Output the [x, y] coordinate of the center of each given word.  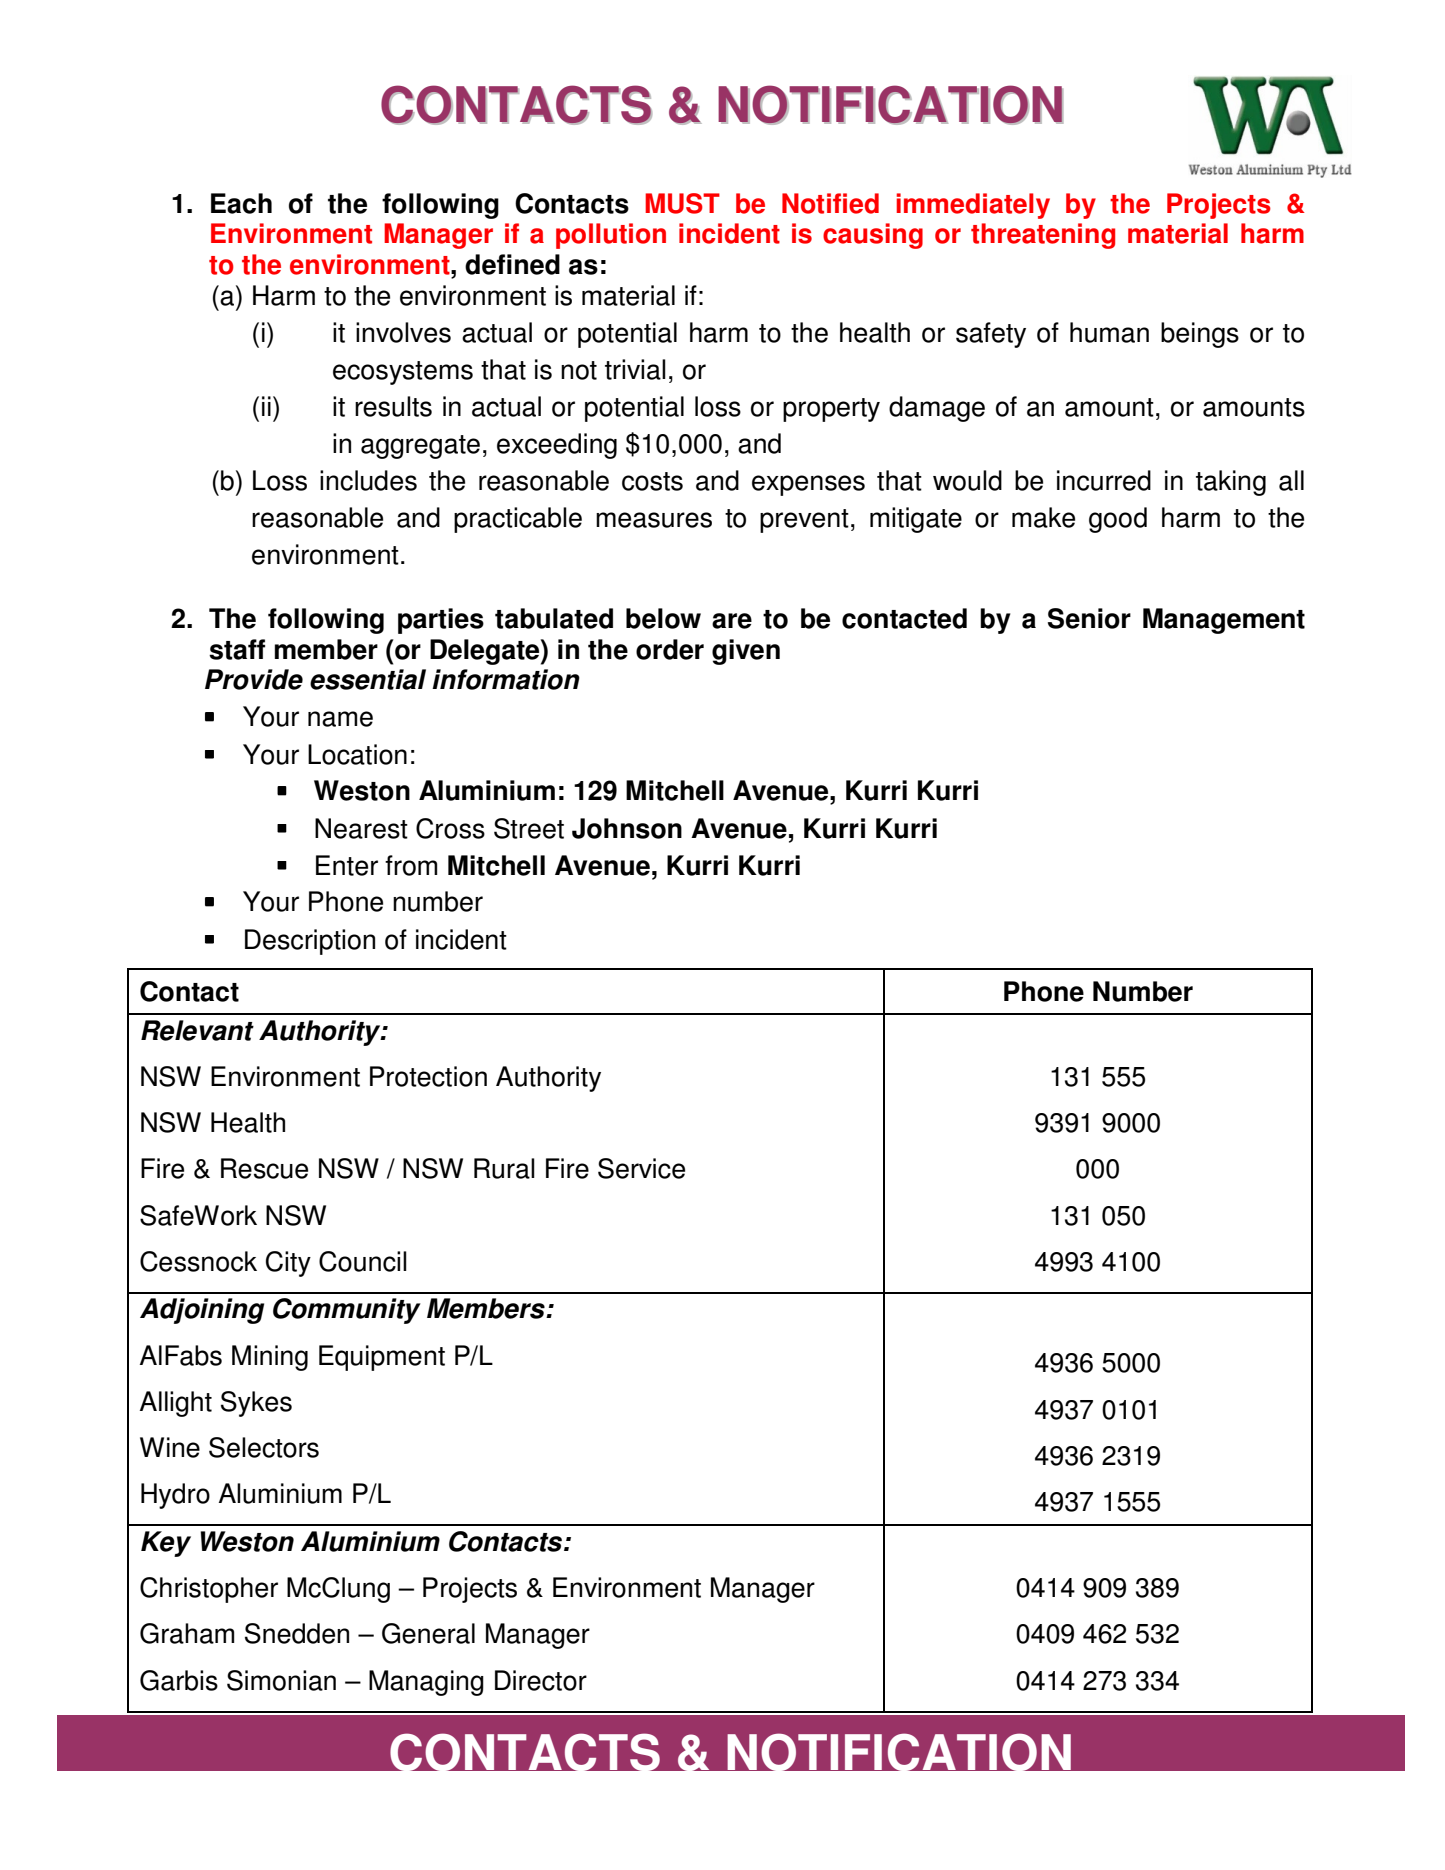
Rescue [264, 1168]
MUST [682, 203]
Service [641, 1168]
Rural [504, 1168]
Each [241, 203]
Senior [1089, 618]
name [340, 719]
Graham [187, 1633]
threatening [1043, 236]
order [670, 649]
